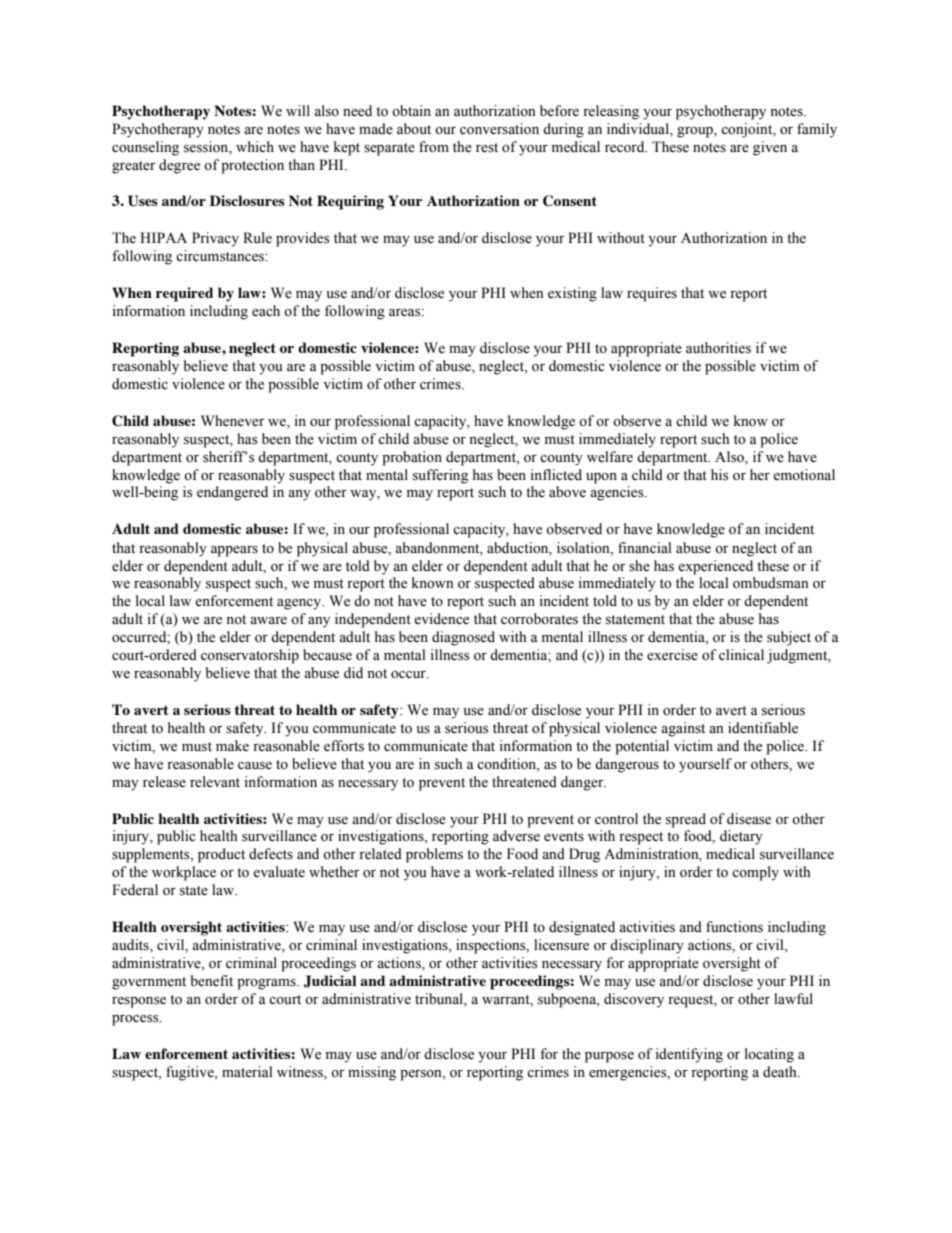  What do you see at coordinates (255, 146) in the image?
I see `which` at bounding box center [255, 146].
